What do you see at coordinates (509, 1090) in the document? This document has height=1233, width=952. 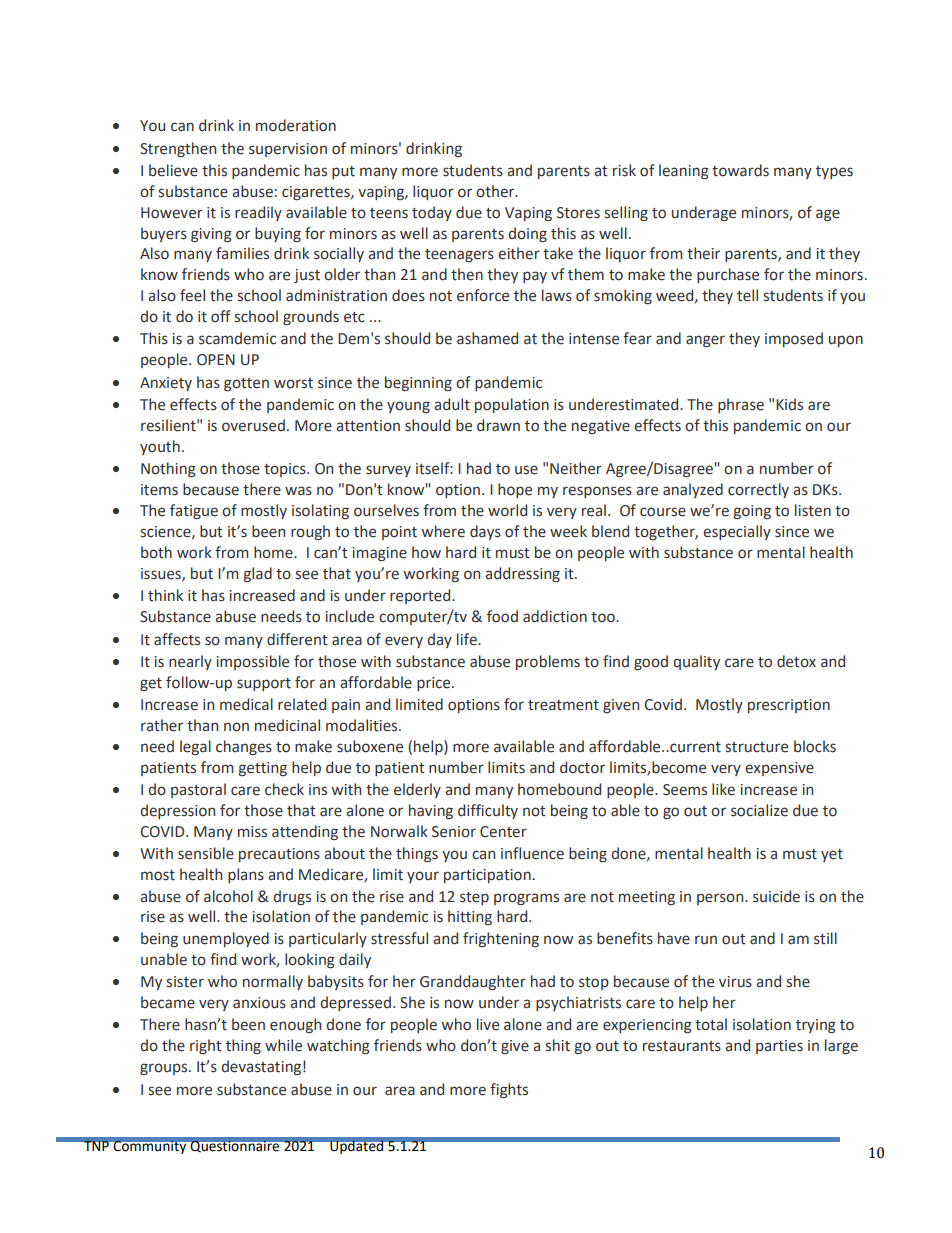 I see `fights` at bounding box center [509, 1090].
